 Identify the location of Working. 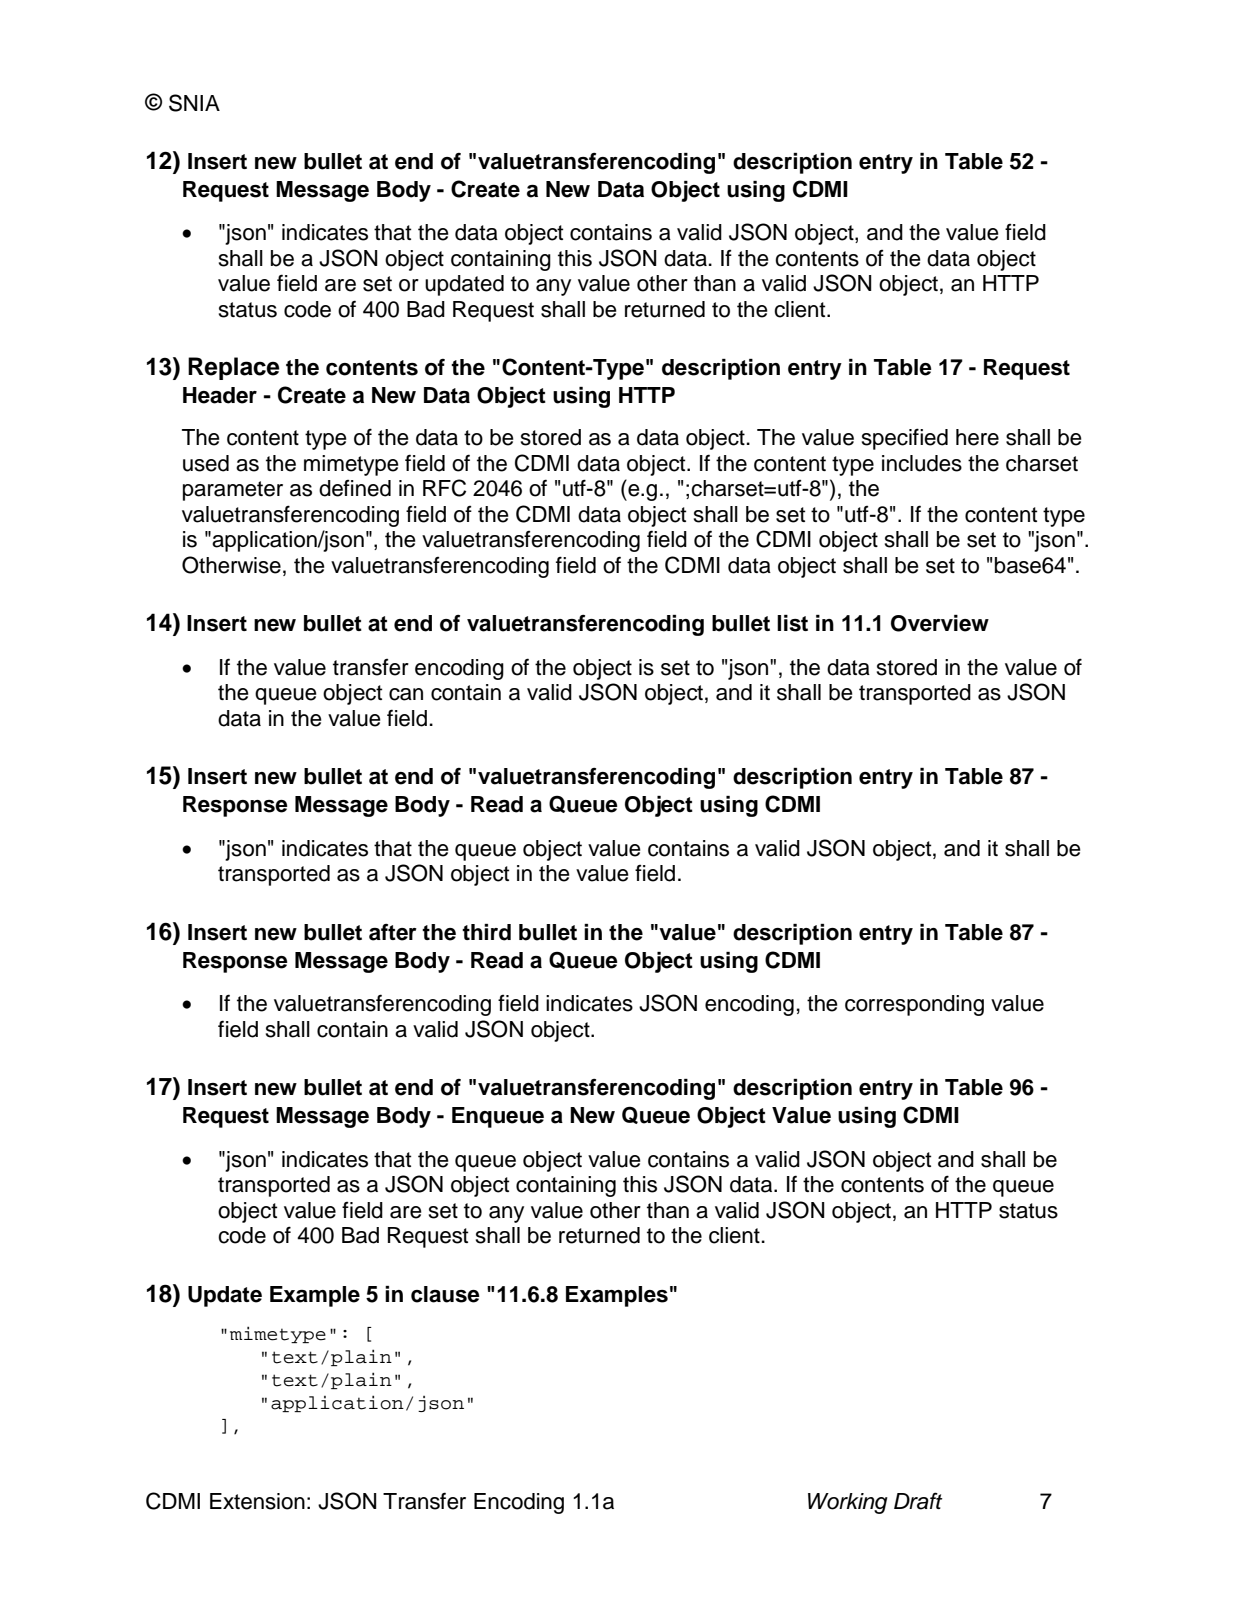
(848, 1503).
